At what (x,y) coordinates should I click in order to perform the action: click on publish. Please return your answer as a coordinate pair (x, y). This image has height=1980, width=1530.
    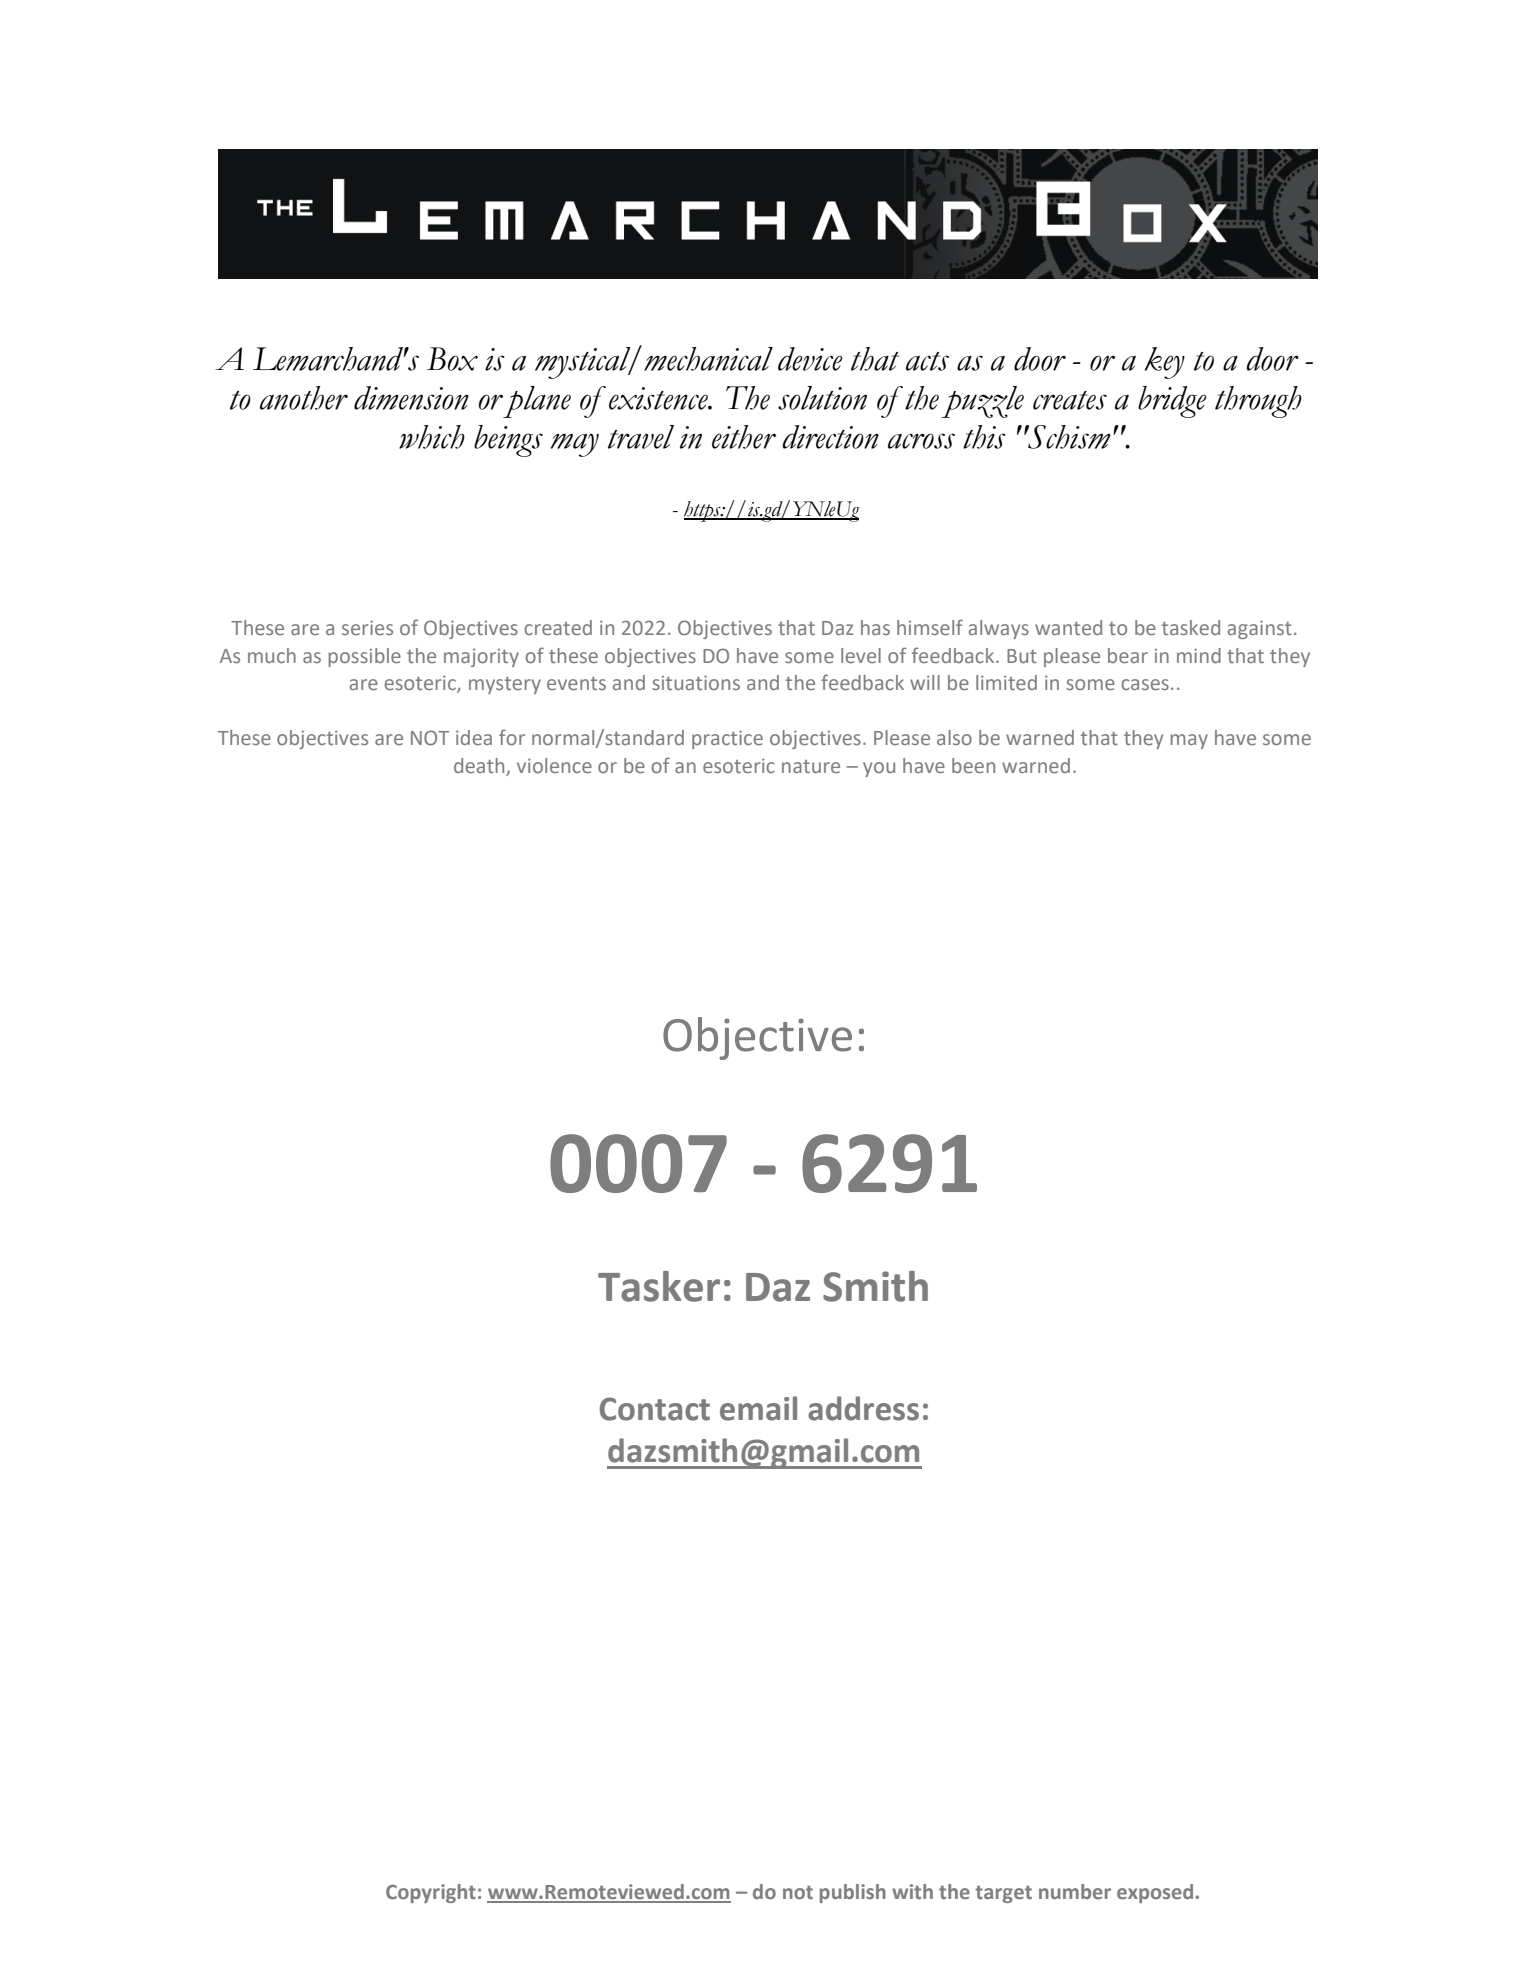
    Looking at the image, I should click on (853, 1893).
